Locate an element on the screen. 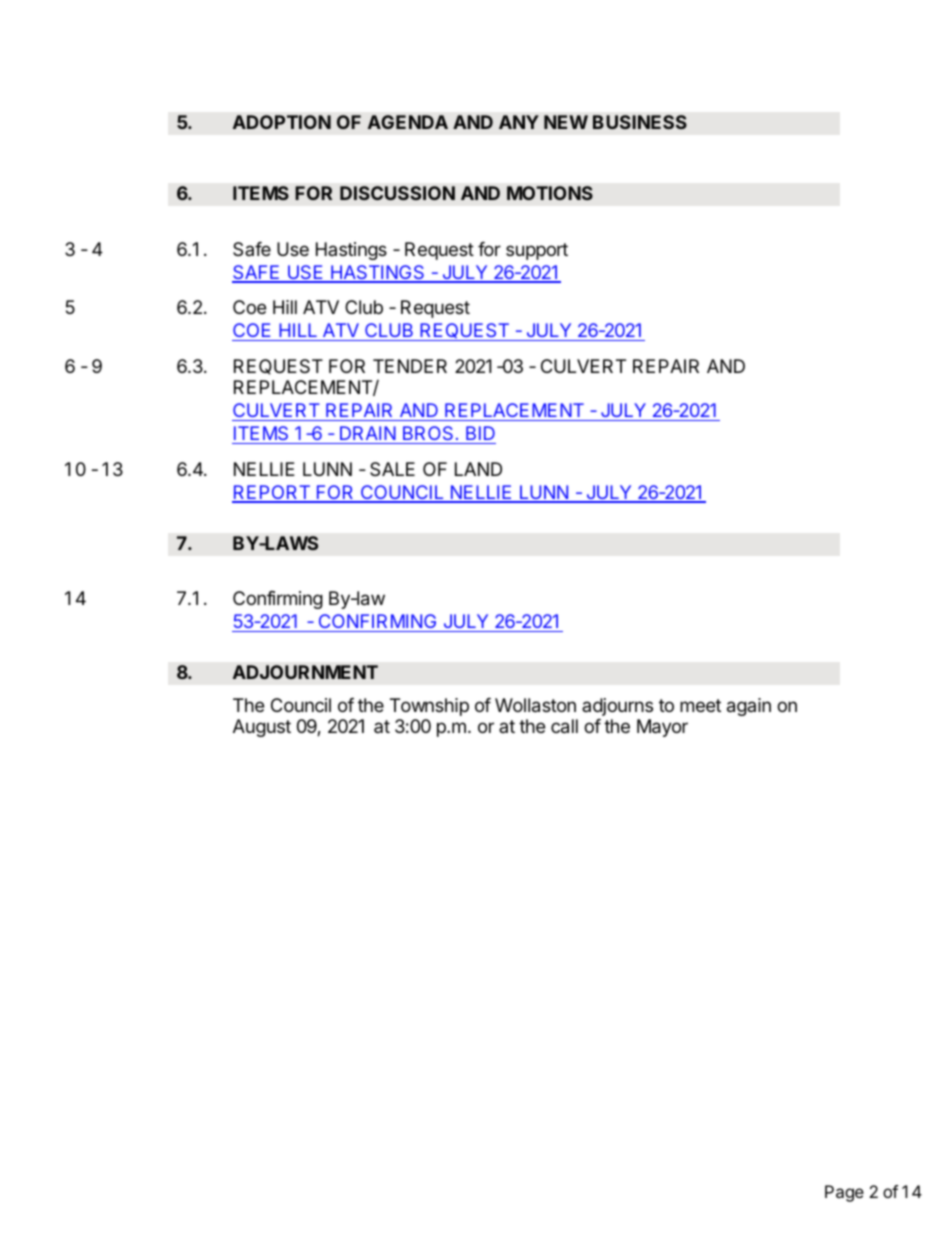 The height and width of the screenshot is (1233, 952). REPORT is located at coordinates (272, 493).
